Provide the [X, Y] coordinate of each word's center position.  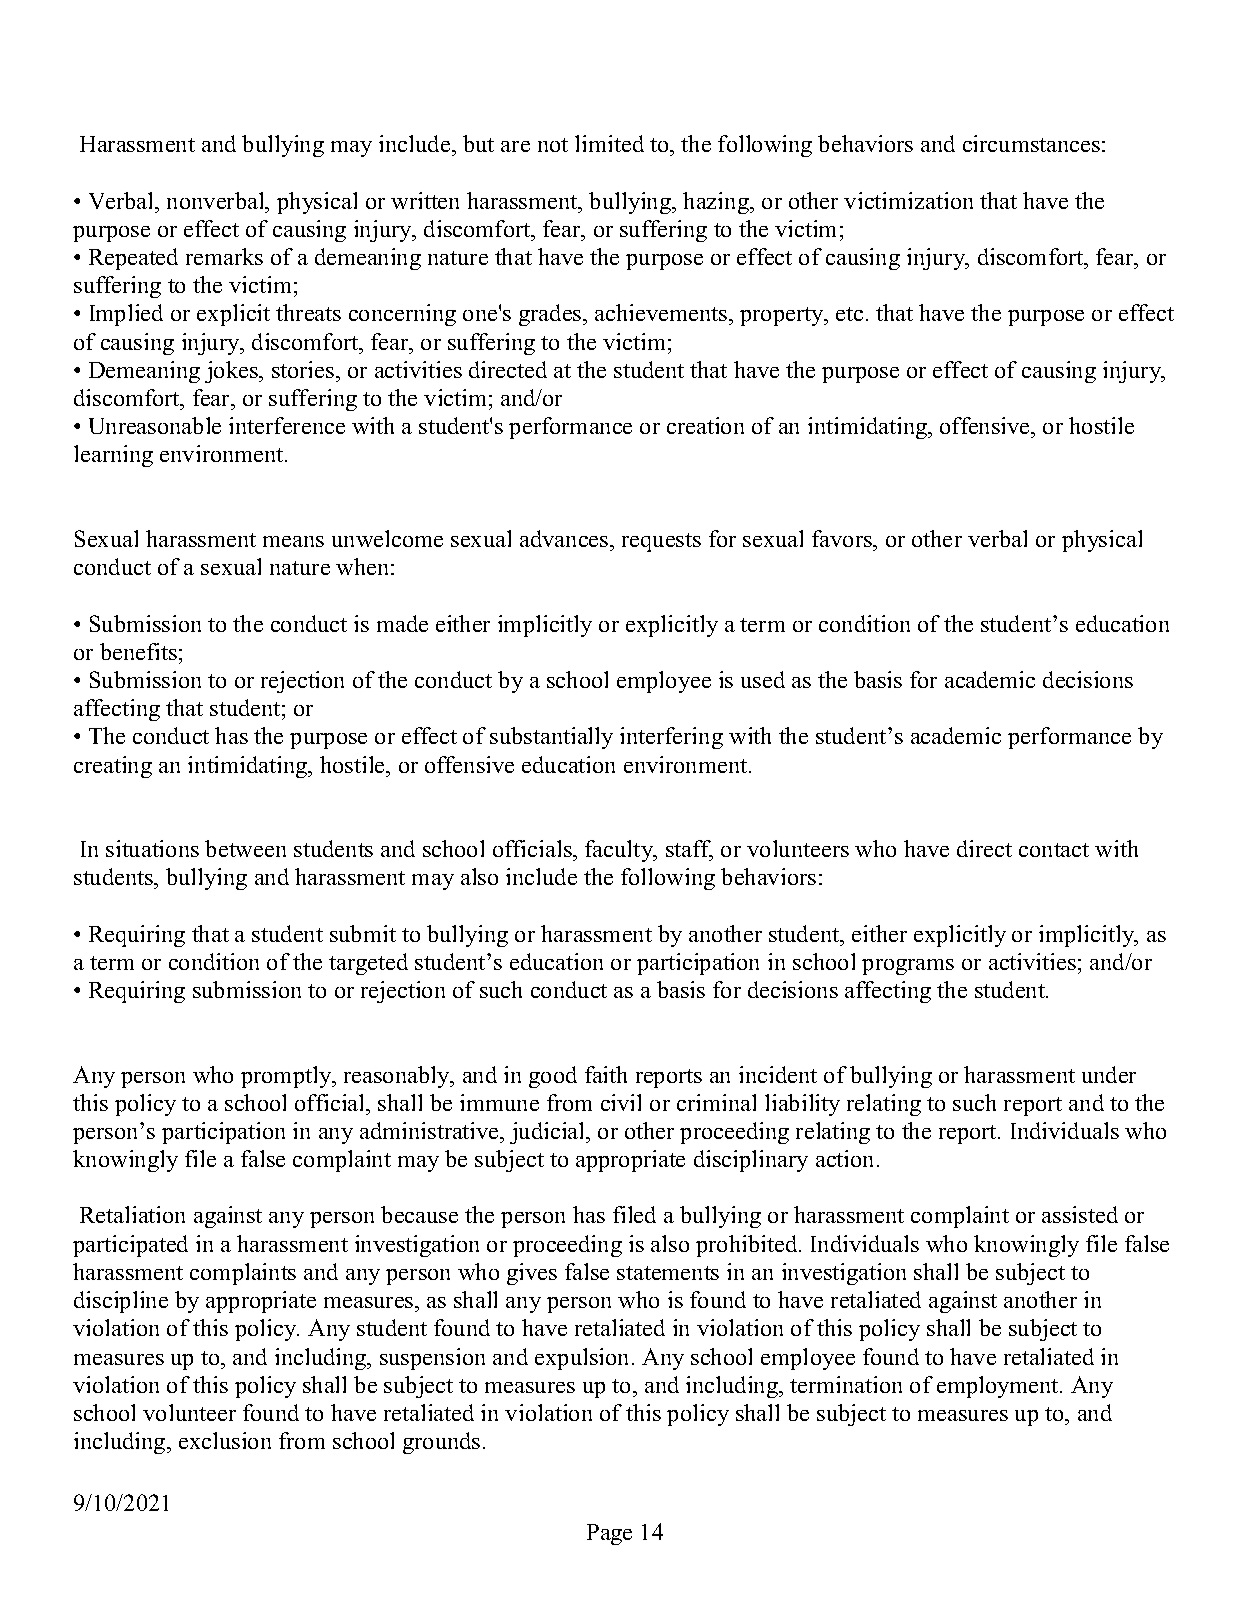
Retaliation [132, 1214]
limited [609, 143]
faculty [620, 851]
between [245, 848]
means [293, 541]
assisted [1080, 1214]
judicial [549, 1133]
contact [1054, 850]
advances [565, 538]
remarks [224, 256]
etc [849, 314]
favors [843, 538]
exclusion [225, 1440]
